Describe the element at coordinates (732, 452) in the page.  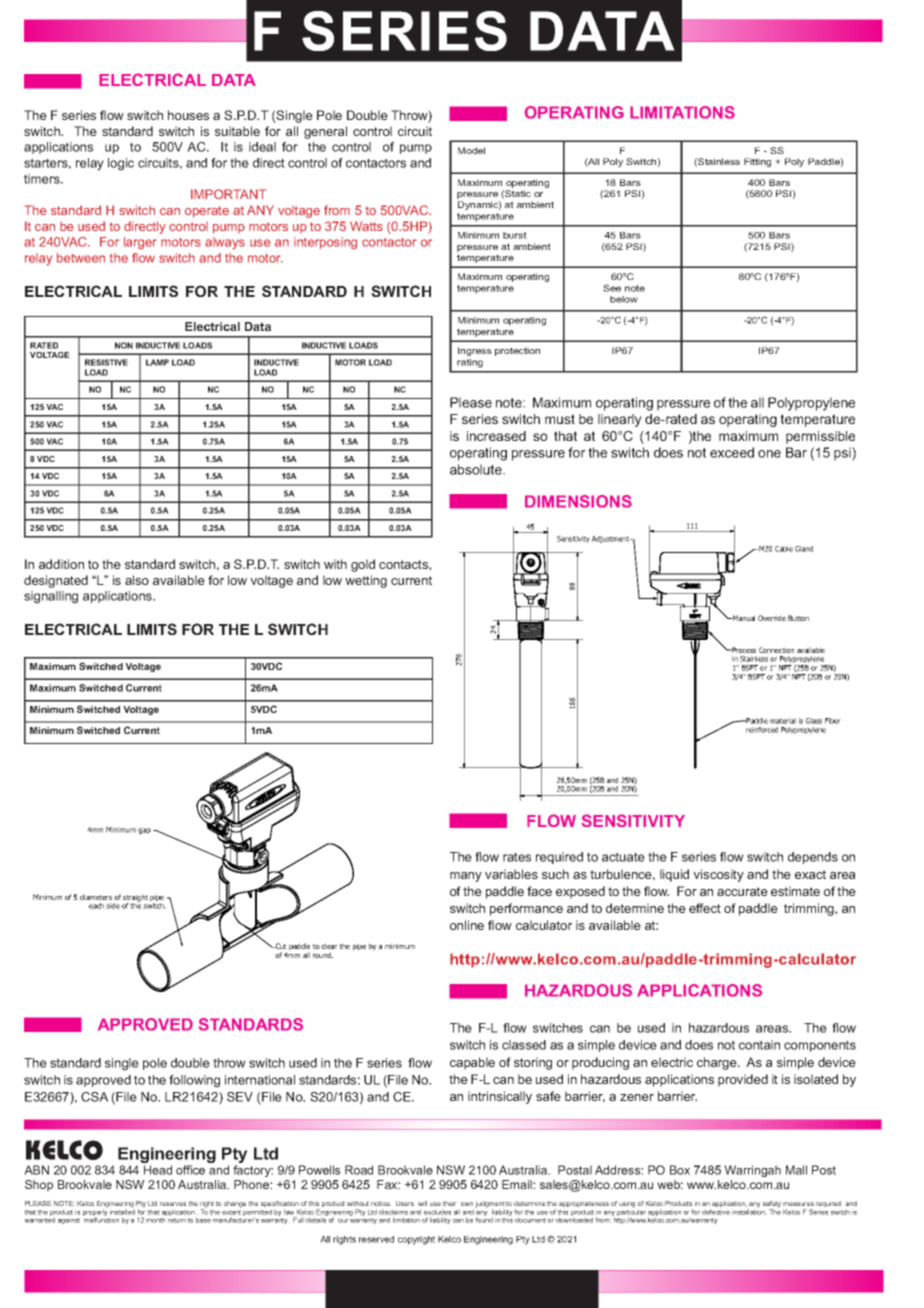
I see `exceed` at that location.
